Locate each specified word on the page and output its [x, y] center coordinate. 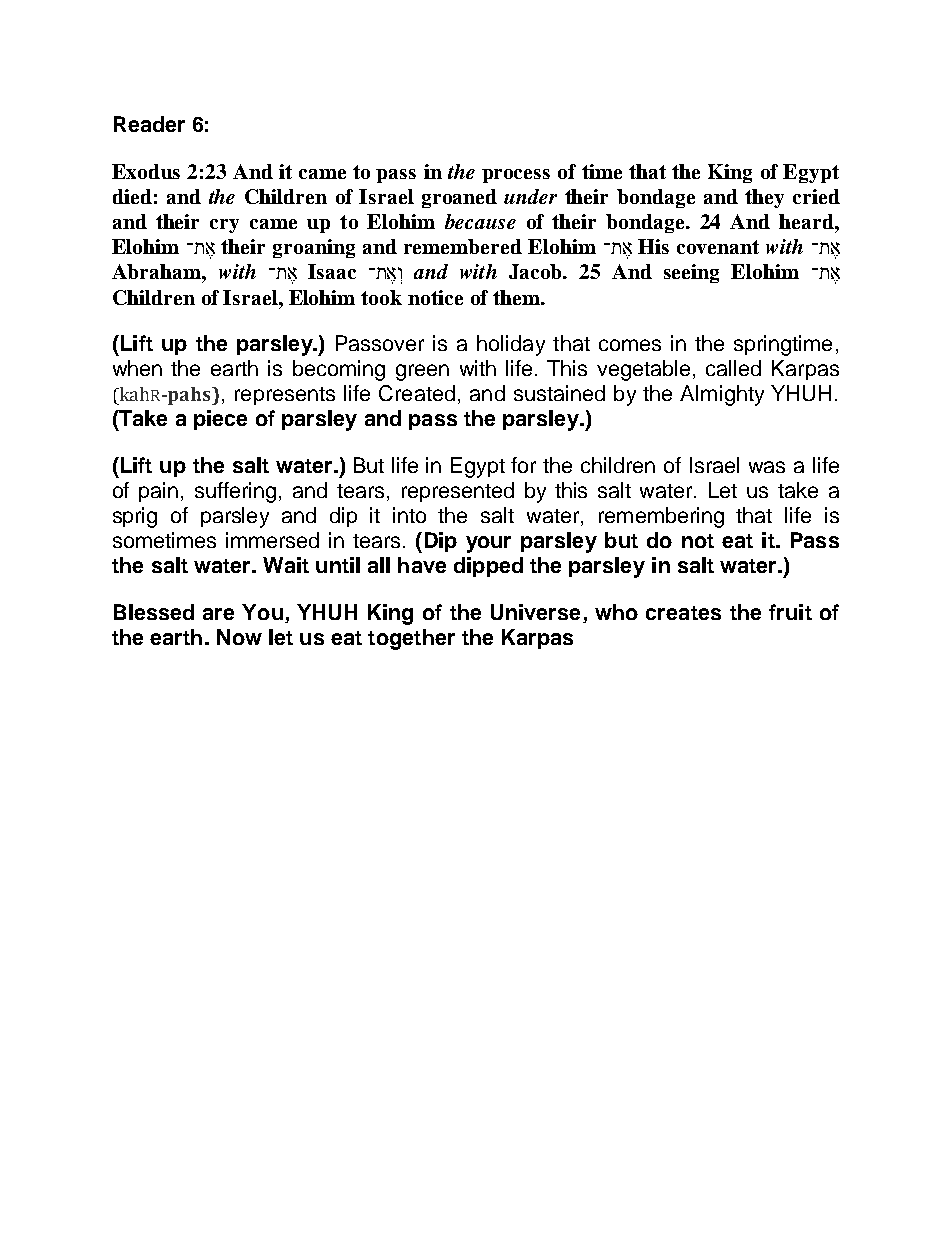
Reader [149, 124]
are [218, 614]
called [733, 368]
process [516, 176]
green [422, 372]
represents [285, 396]
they [764, 198]
